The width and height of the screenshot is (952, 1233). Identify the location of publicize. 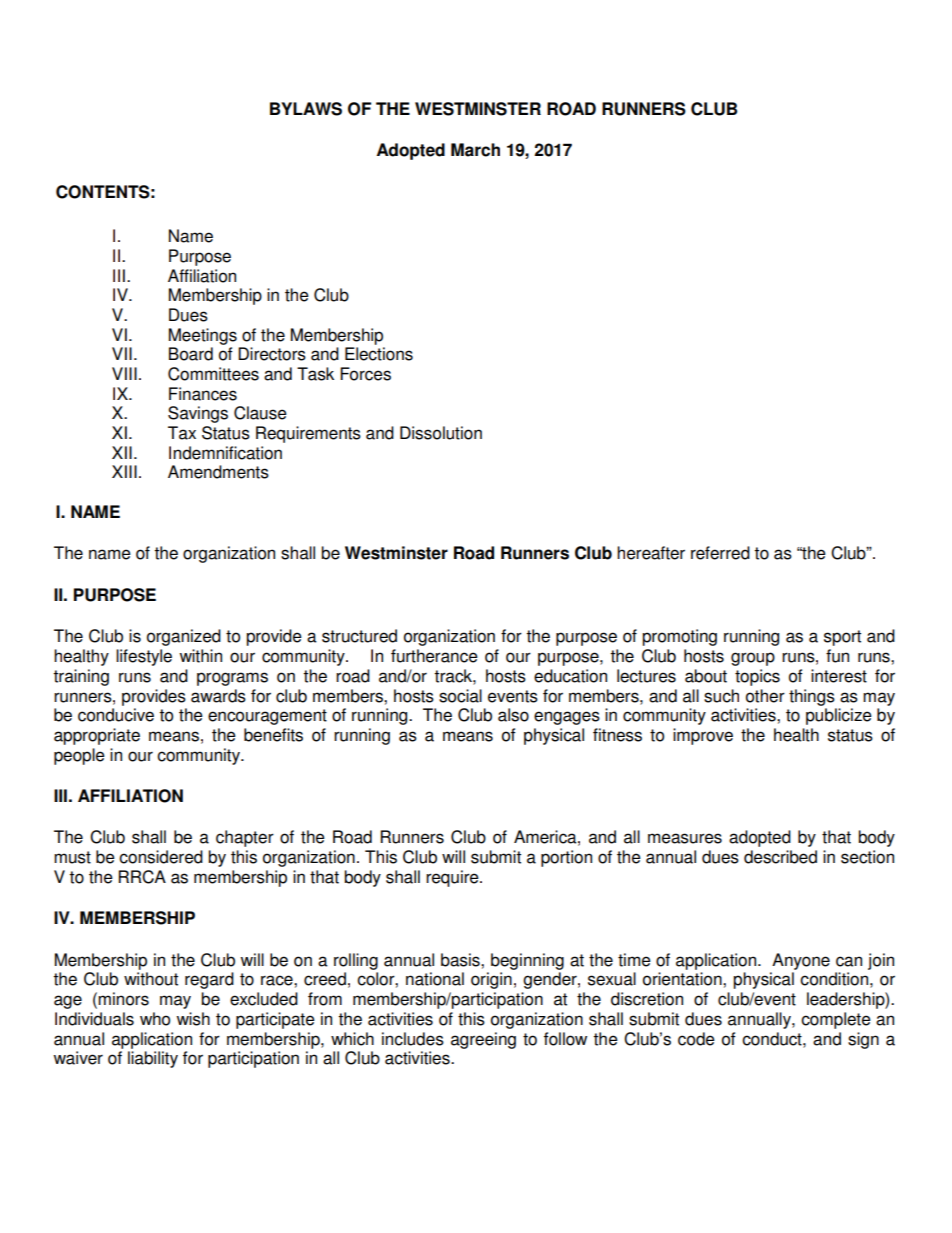
(839, 716).
